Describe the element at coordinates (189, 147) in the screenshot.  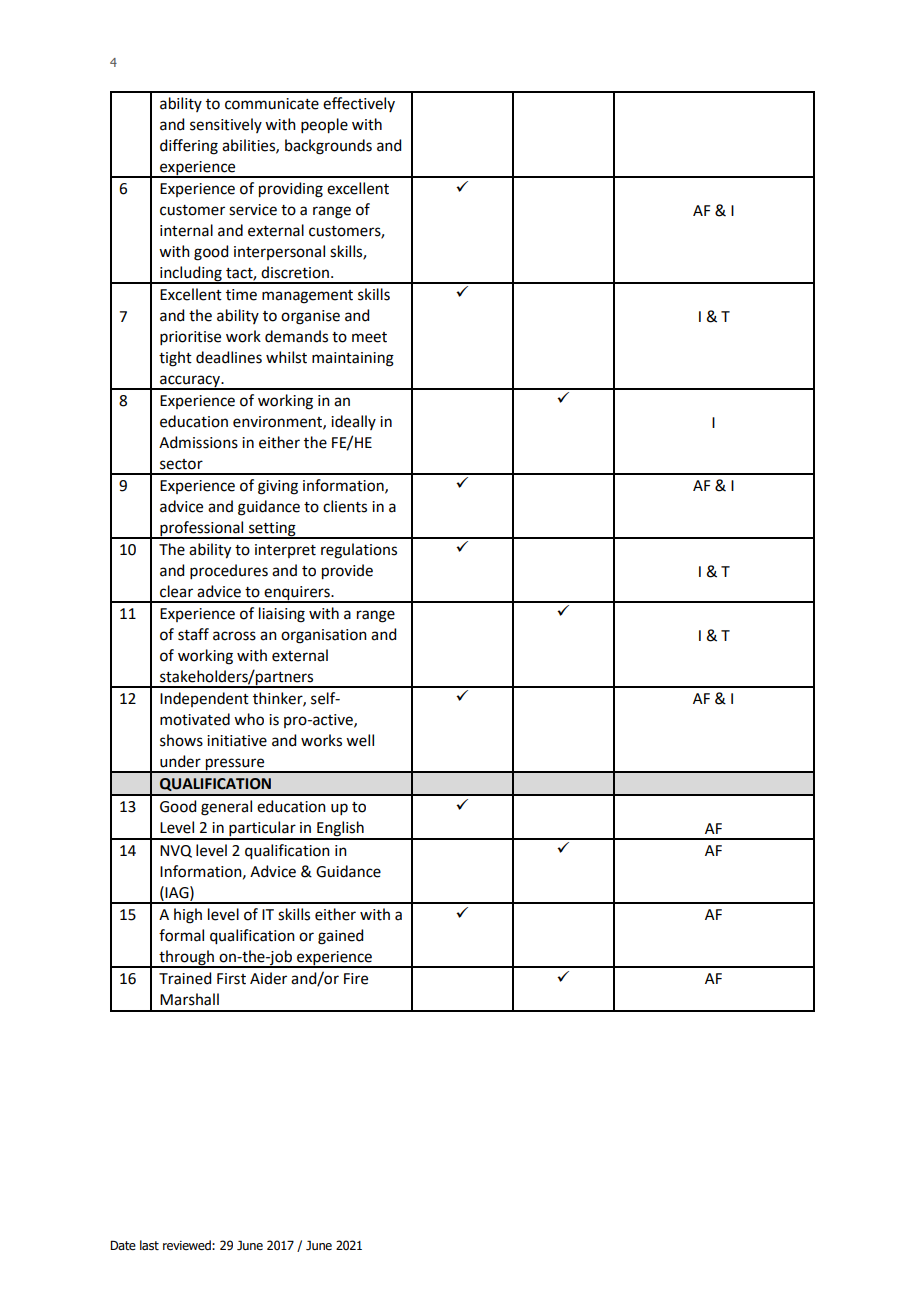
I see `differing` at that location.
